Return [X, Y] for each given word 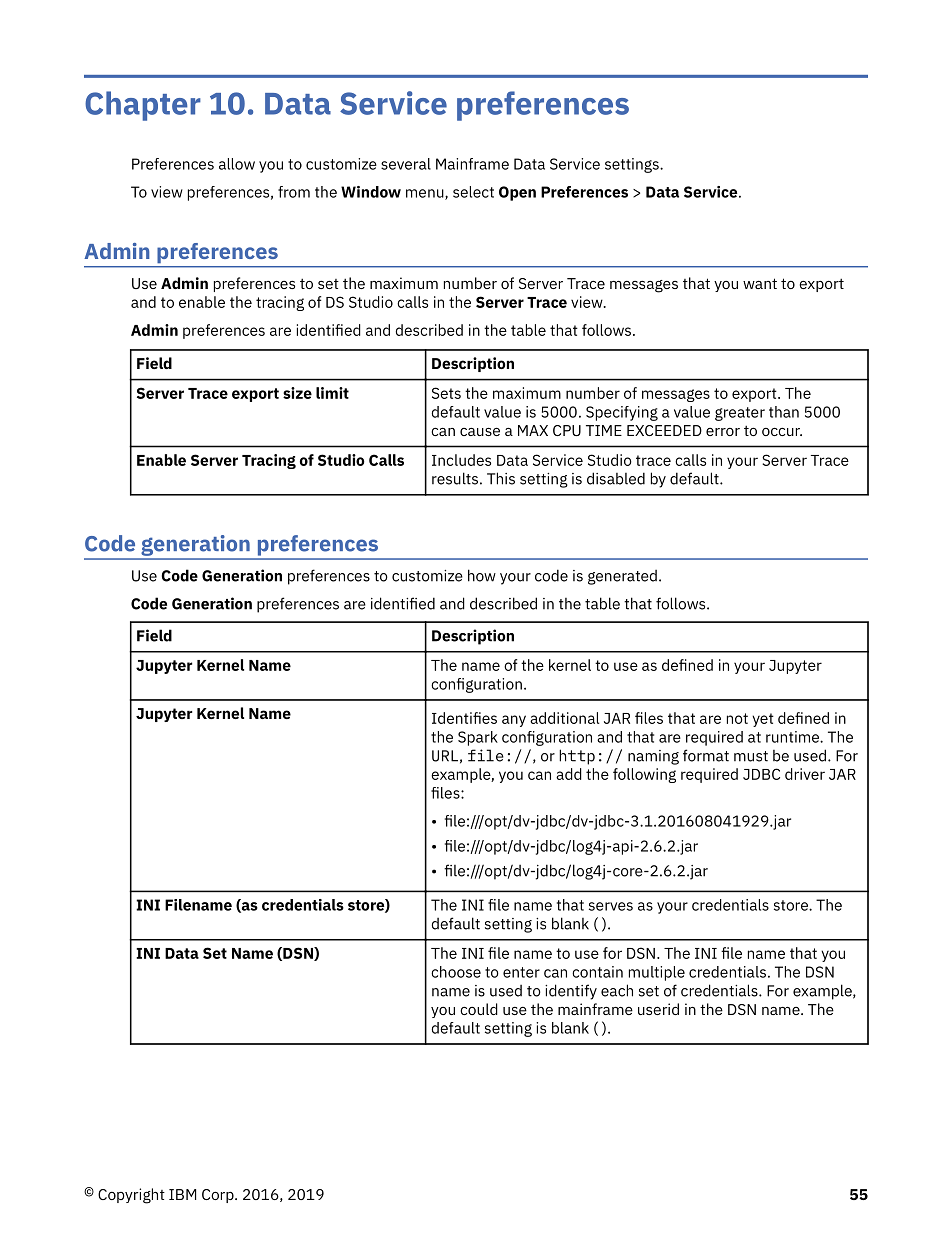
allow [237, 164]
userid [658, 1009]
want [760, 283]
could [479, 1009]
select [473, 192]
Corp [219, 1196]
